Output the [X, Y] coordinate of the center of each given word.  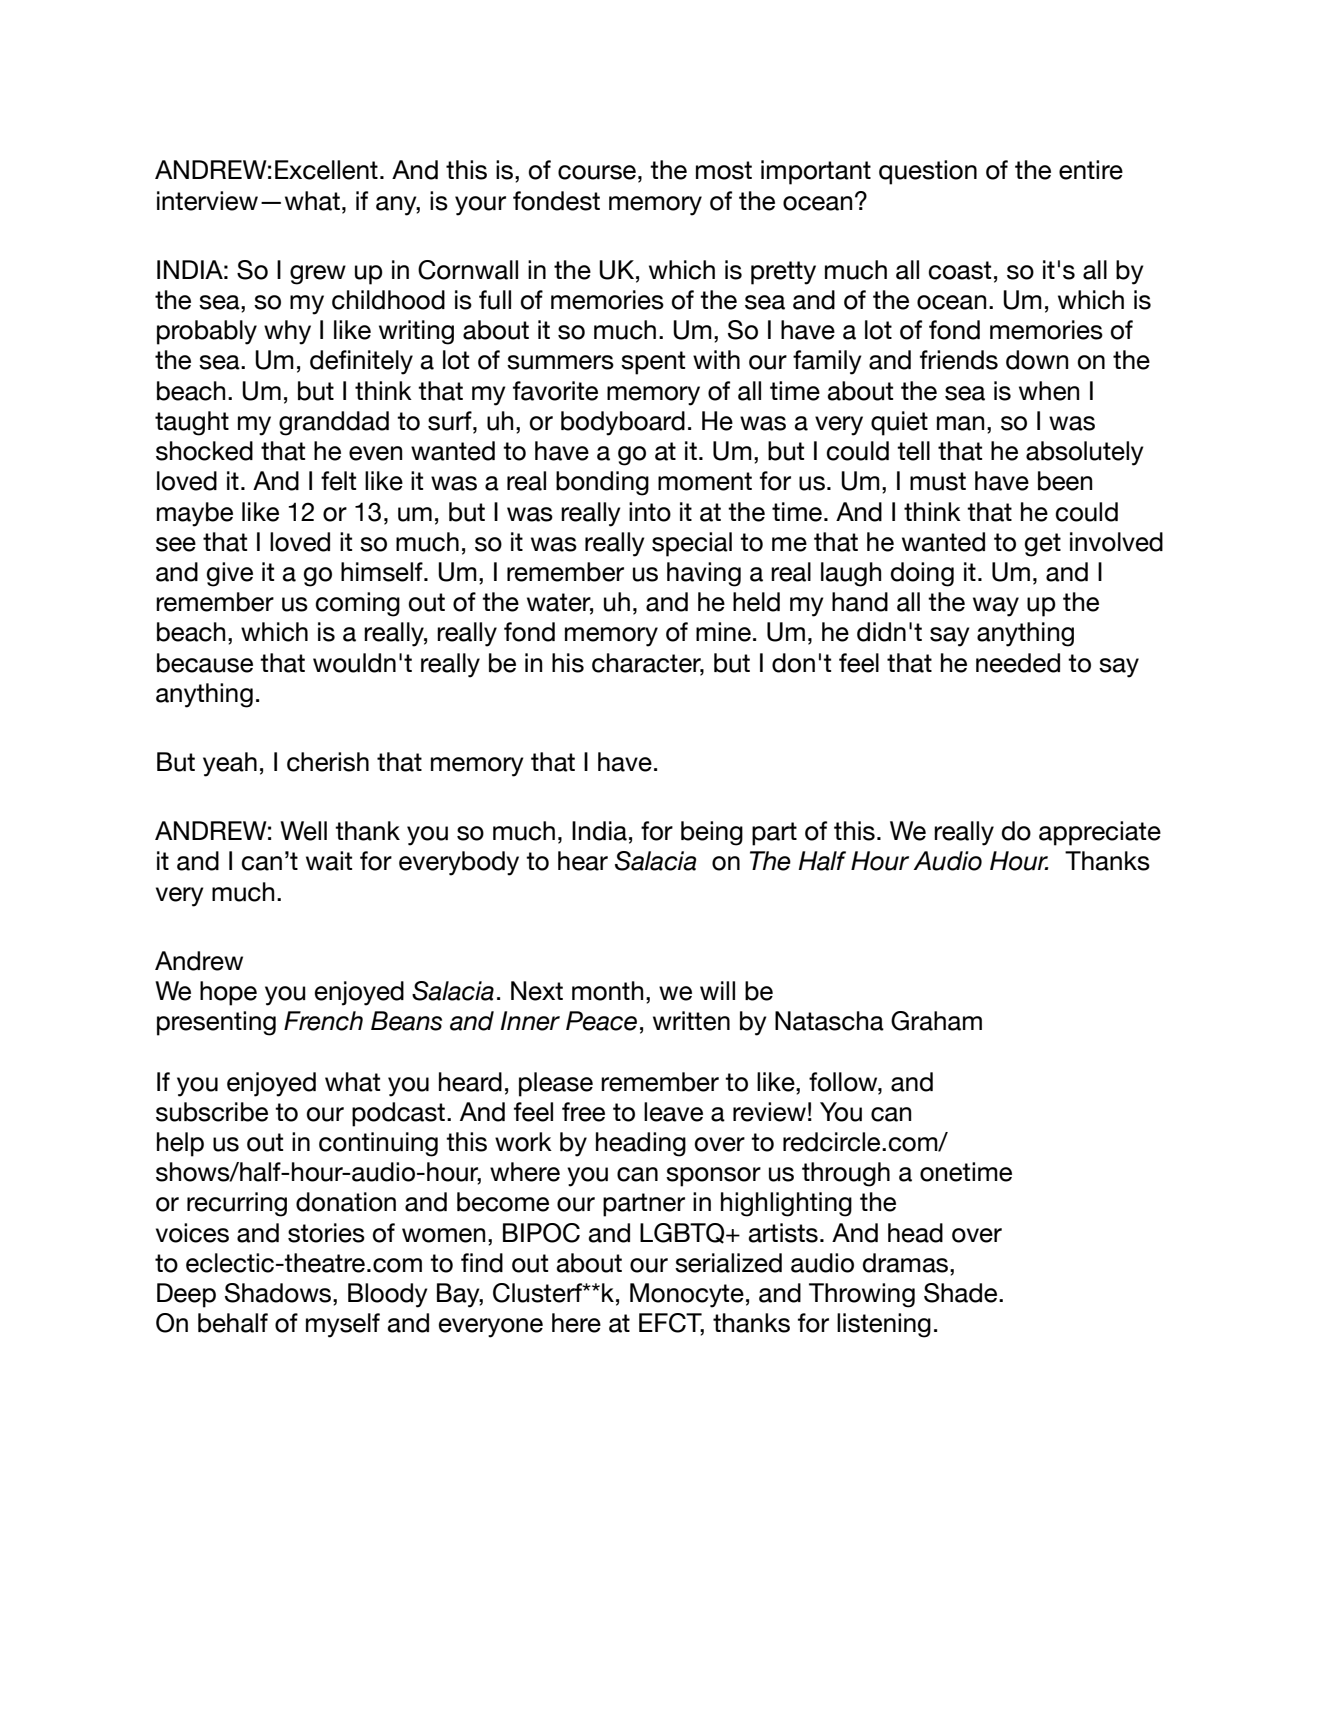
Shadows [279, 1293]
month [607, 991]
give [230, 574]
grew [318, 275]
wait [329, 861]
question [928, 172]
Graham [936, 1021]
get [1043, 545]
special [692, 544]
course [597, 172]
